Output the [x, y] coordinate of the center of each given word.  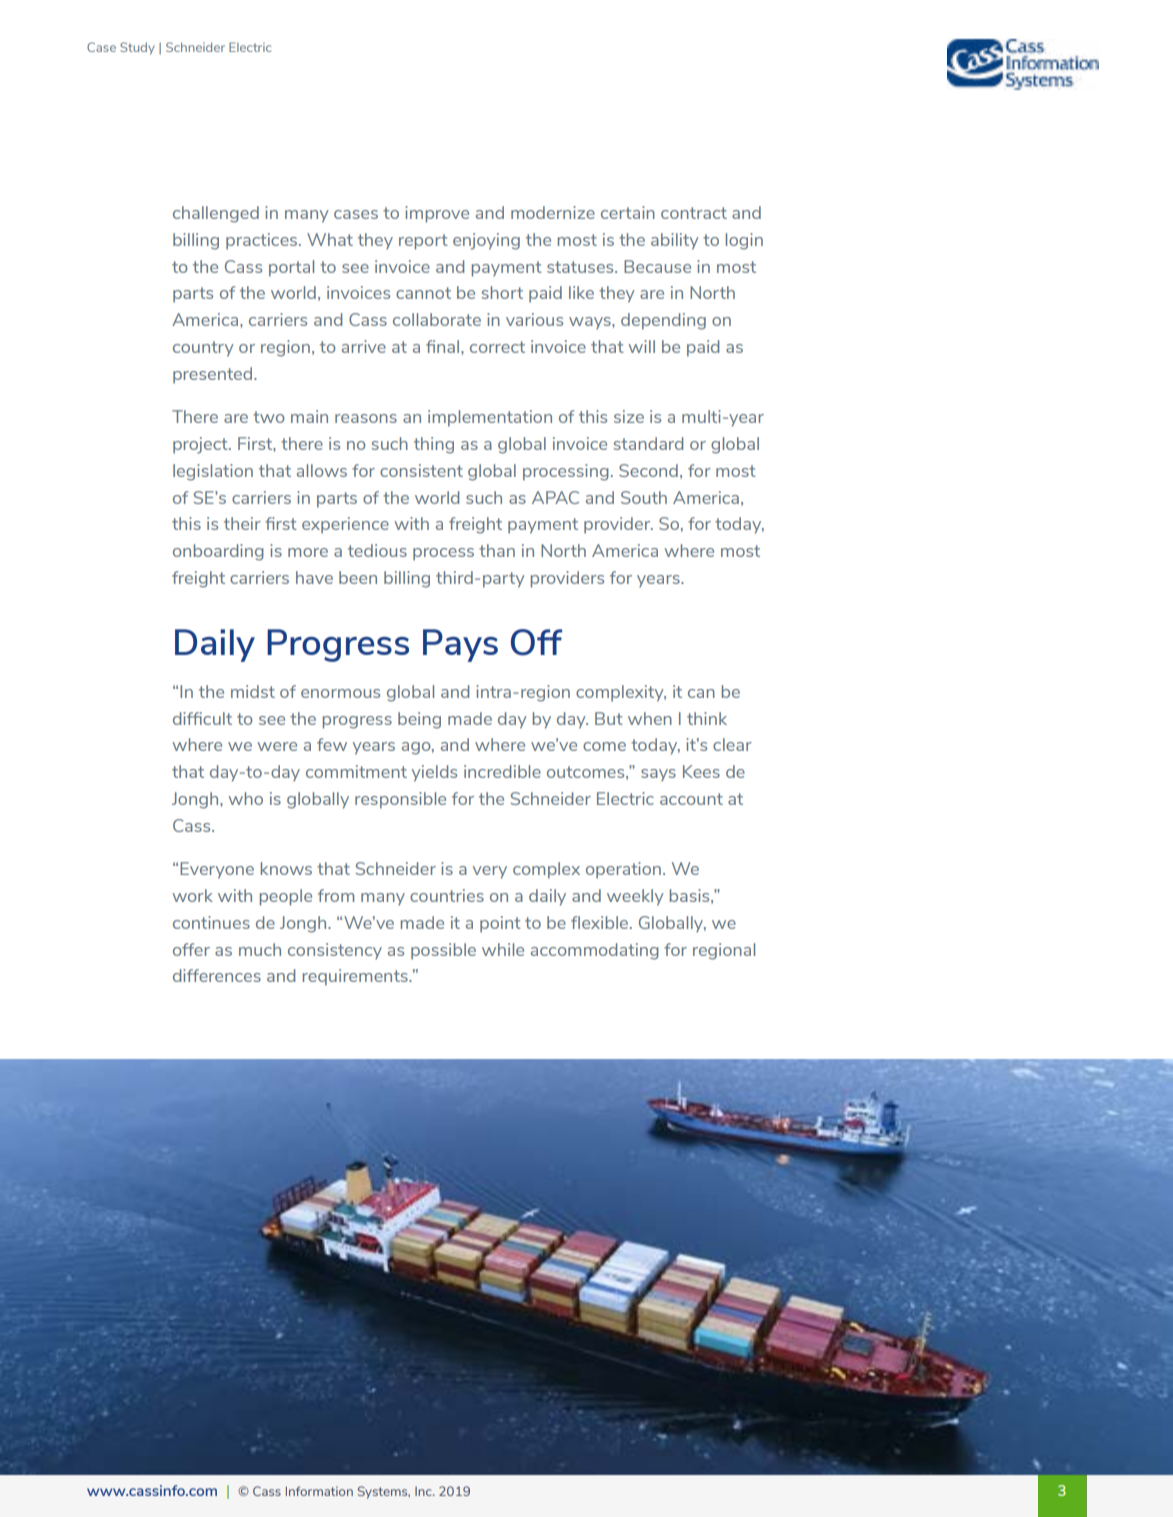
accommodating [595, 951]
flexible [601, 922]
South [644, 497]
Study [137, 48]
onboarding [218, 552]
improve [437, 214]
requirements [356, 977]
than [497, 550]
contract [694, 213]
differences [217, 975]
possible [443, 951]
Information [319, 1491]
